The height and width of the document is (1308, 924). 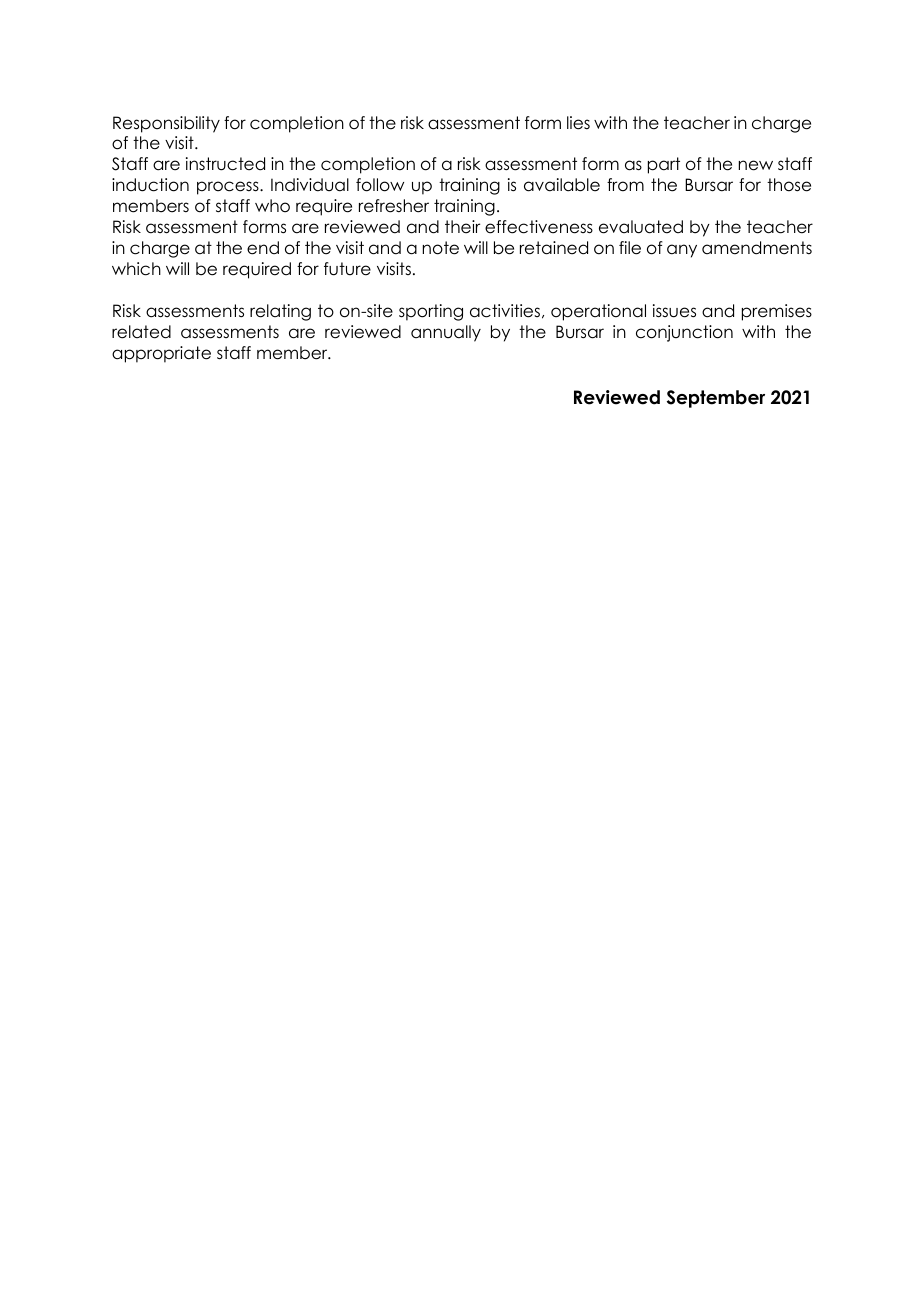 I want to click on amendments, so click(x=757, y=248).
